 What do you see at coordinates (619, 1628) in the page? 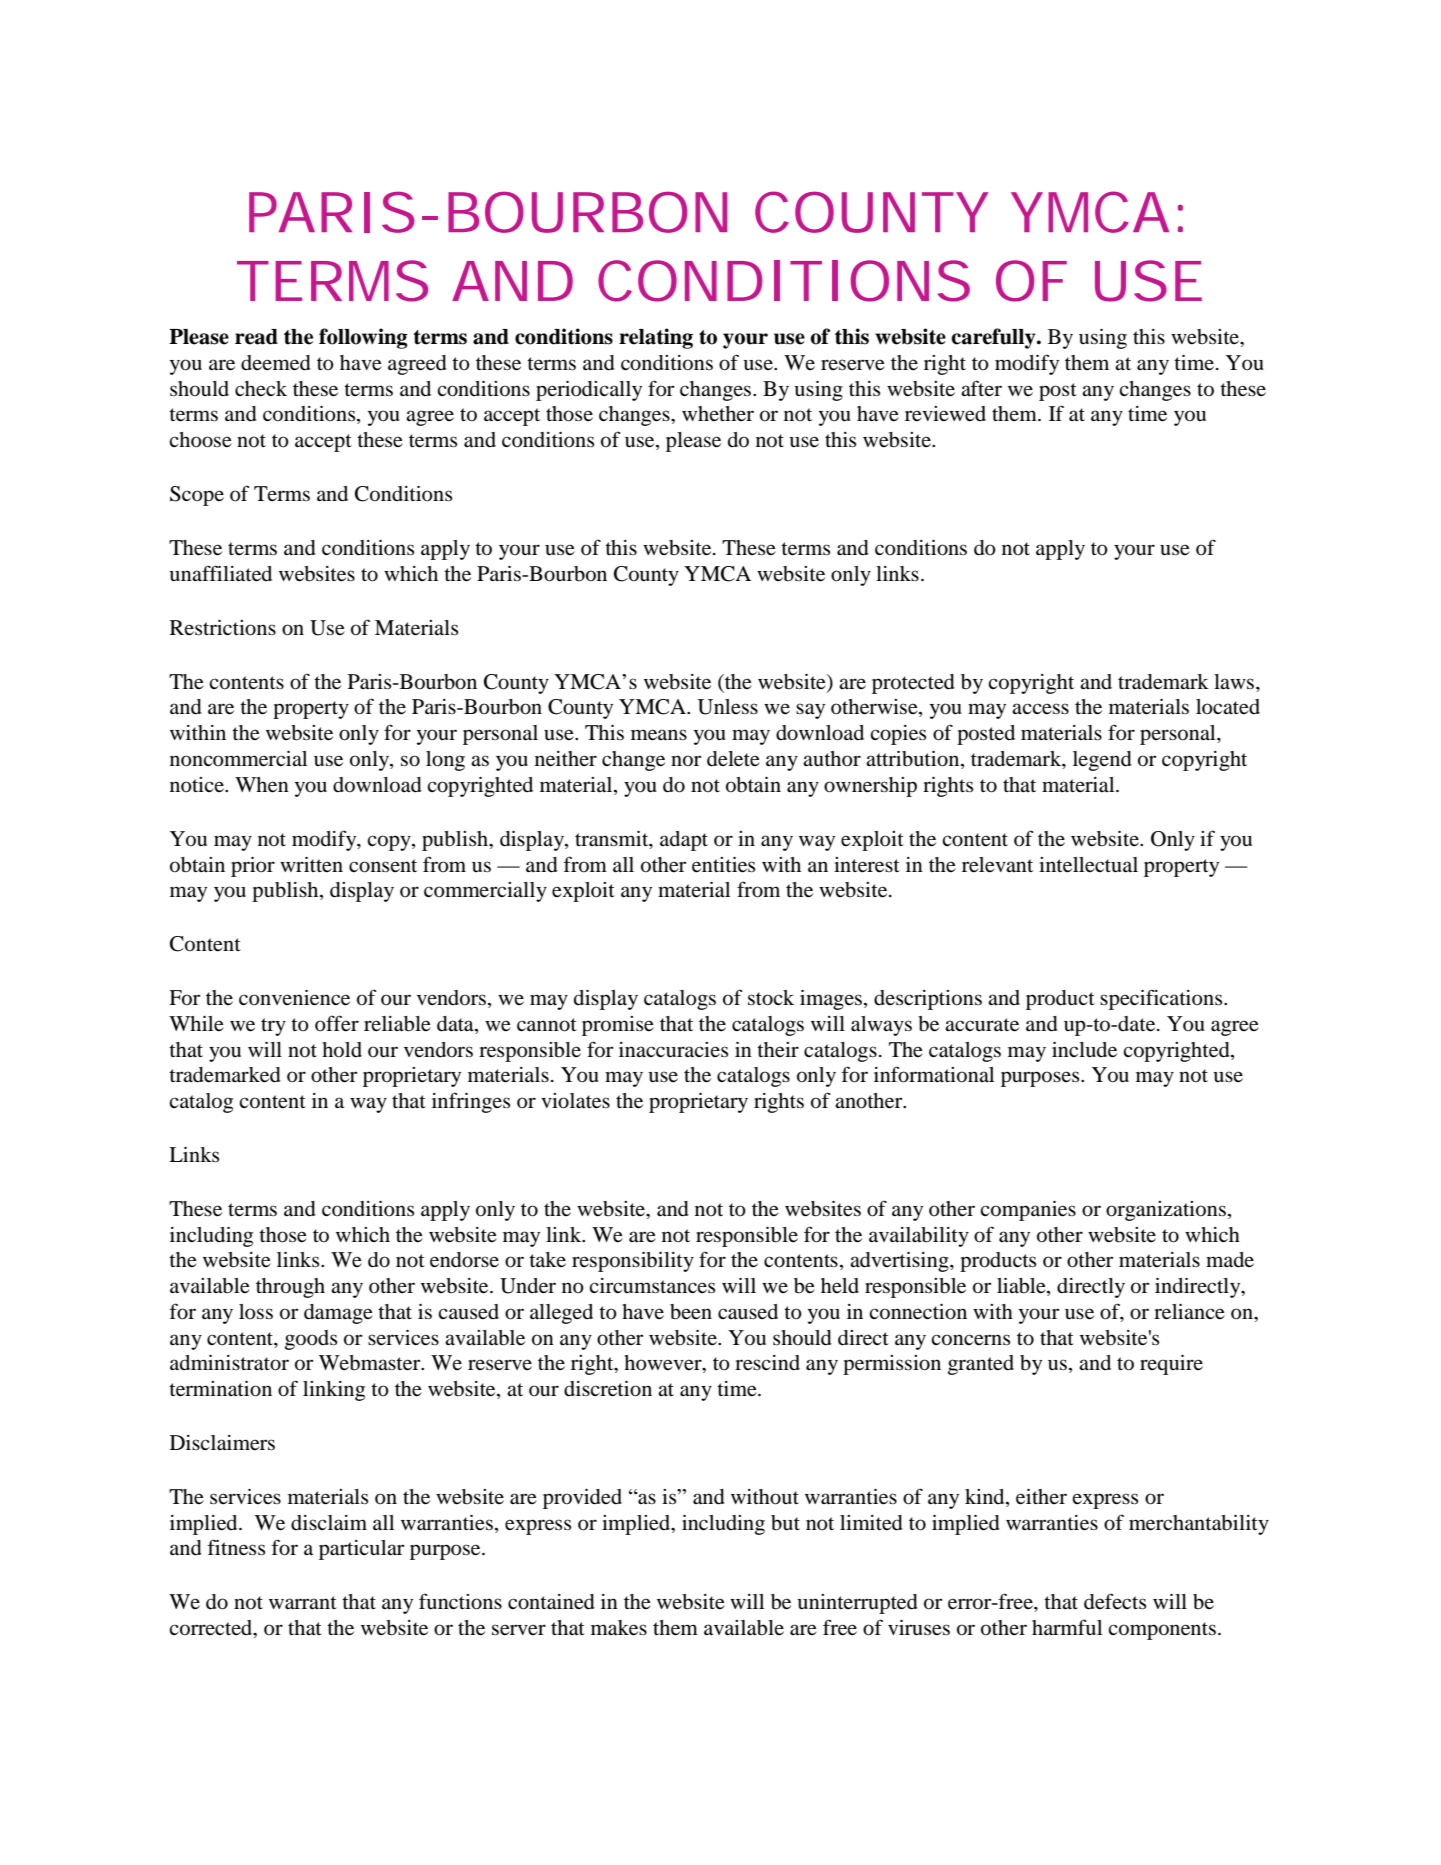
I see `makes` at bounding box center [619, 1628].
